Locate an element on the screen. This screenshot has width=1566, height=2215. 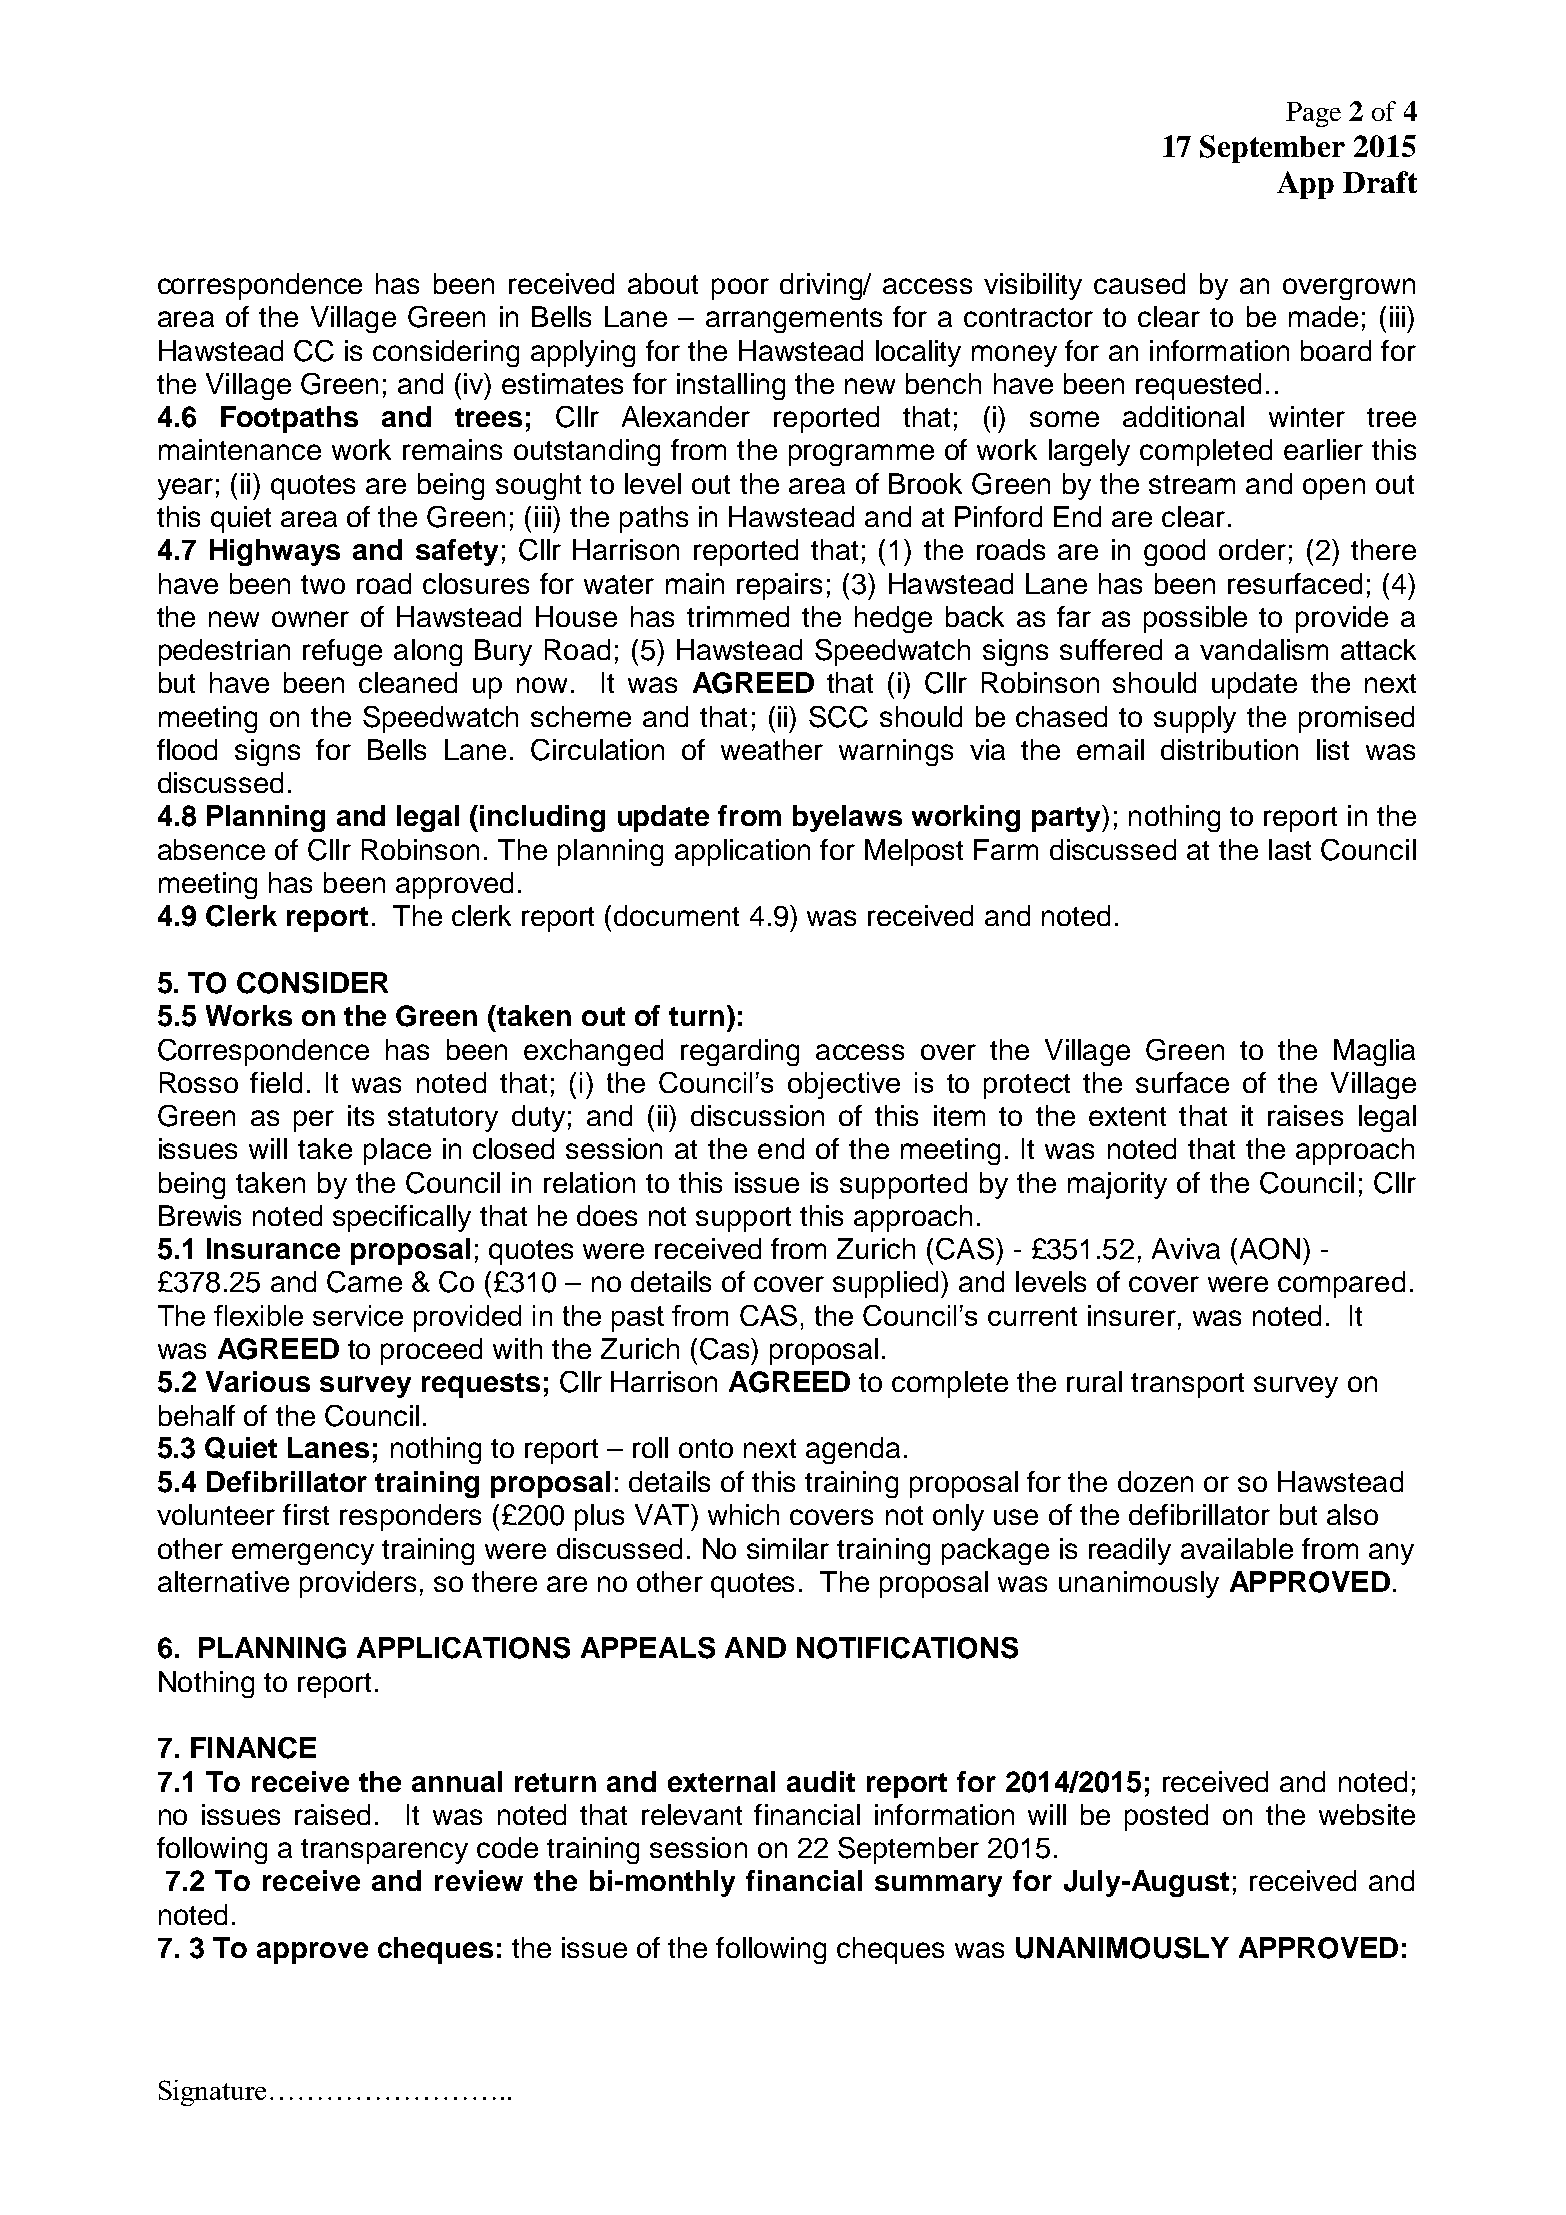
poor is located at coordinates (740, 289).
